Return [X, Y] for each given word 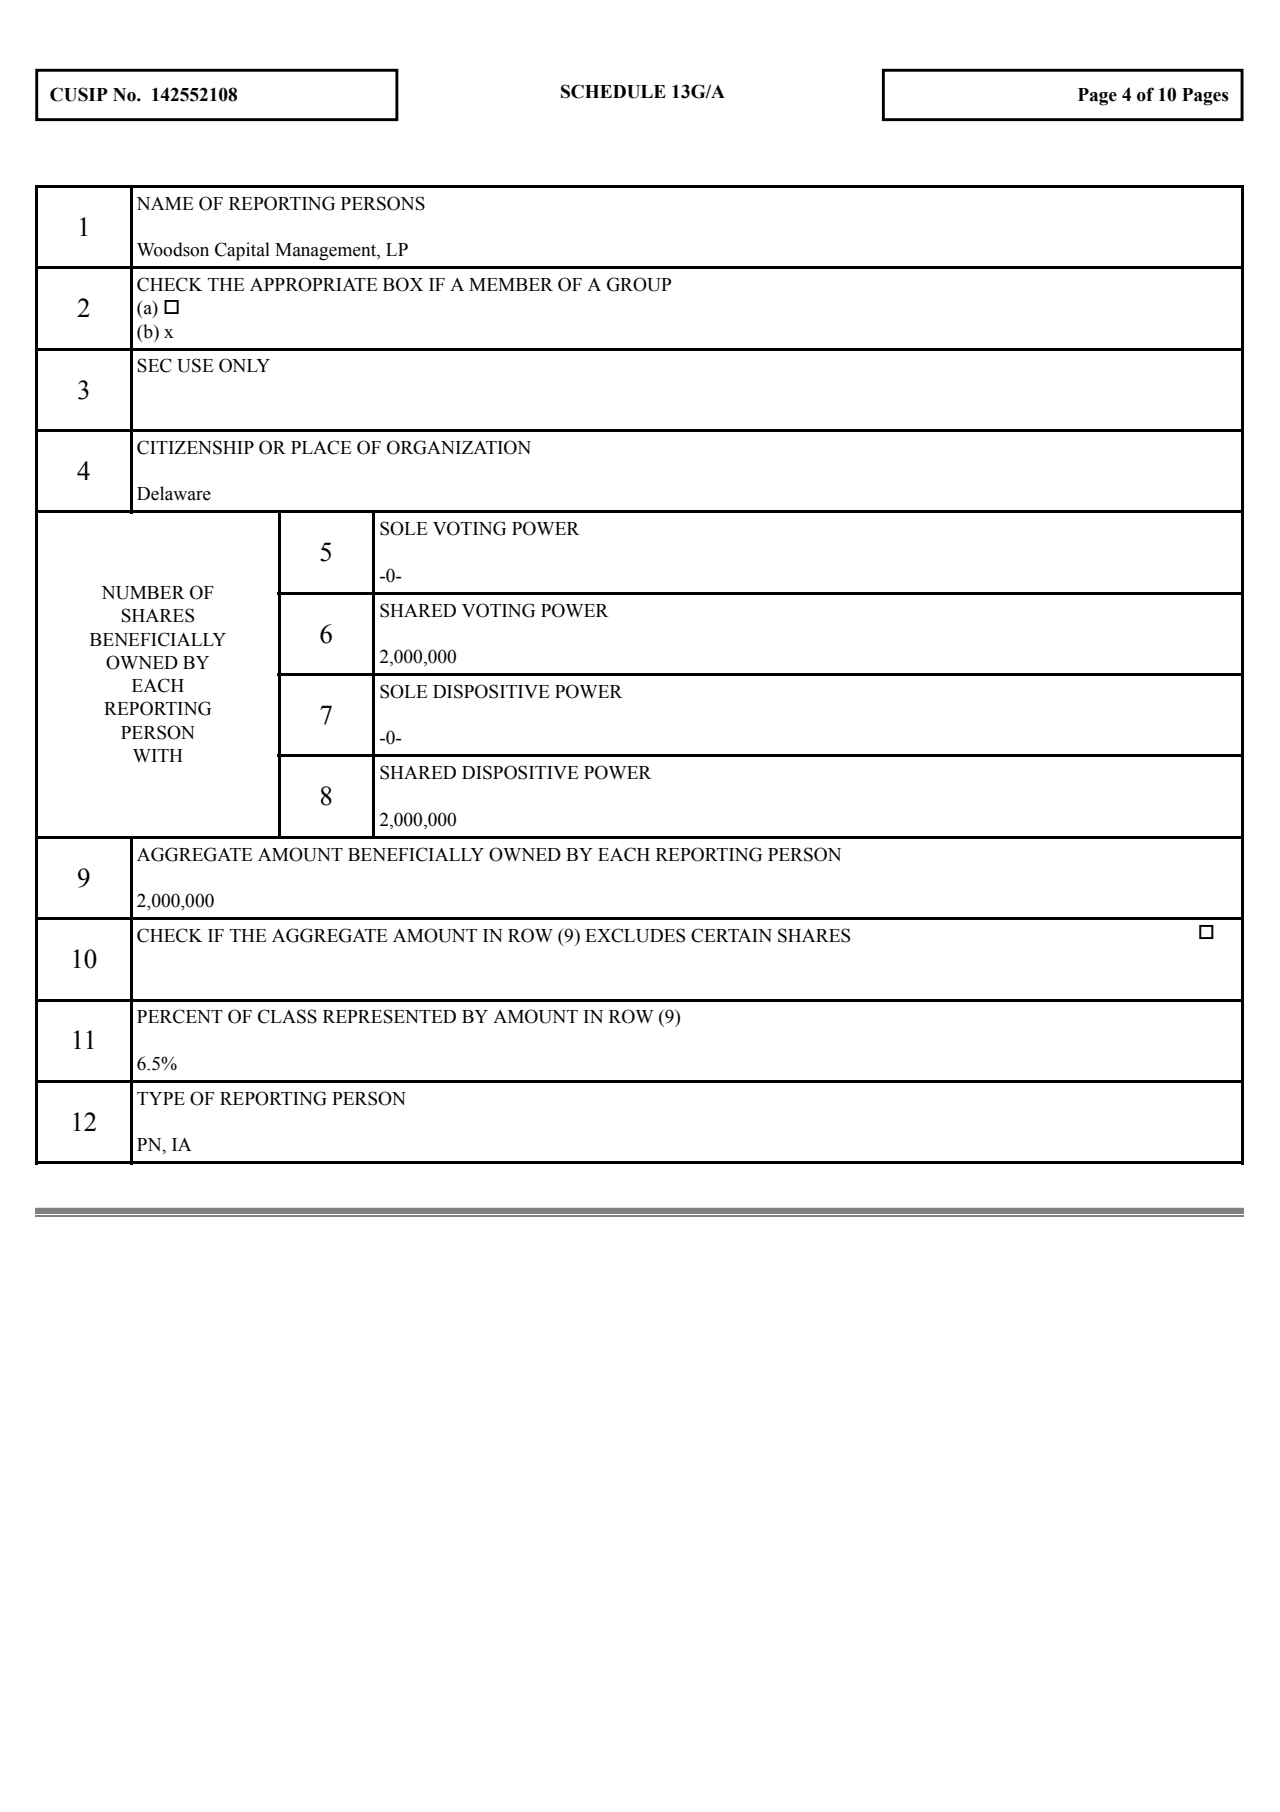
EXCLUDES [635, 935]
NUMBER [143, 593]
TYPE [161, 1098]
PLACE [321, 447]
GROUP [639, 284]
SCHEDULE [613, 91]
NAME [165, 203]
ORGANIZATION [459, 447]
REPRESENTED [389, 1016]
